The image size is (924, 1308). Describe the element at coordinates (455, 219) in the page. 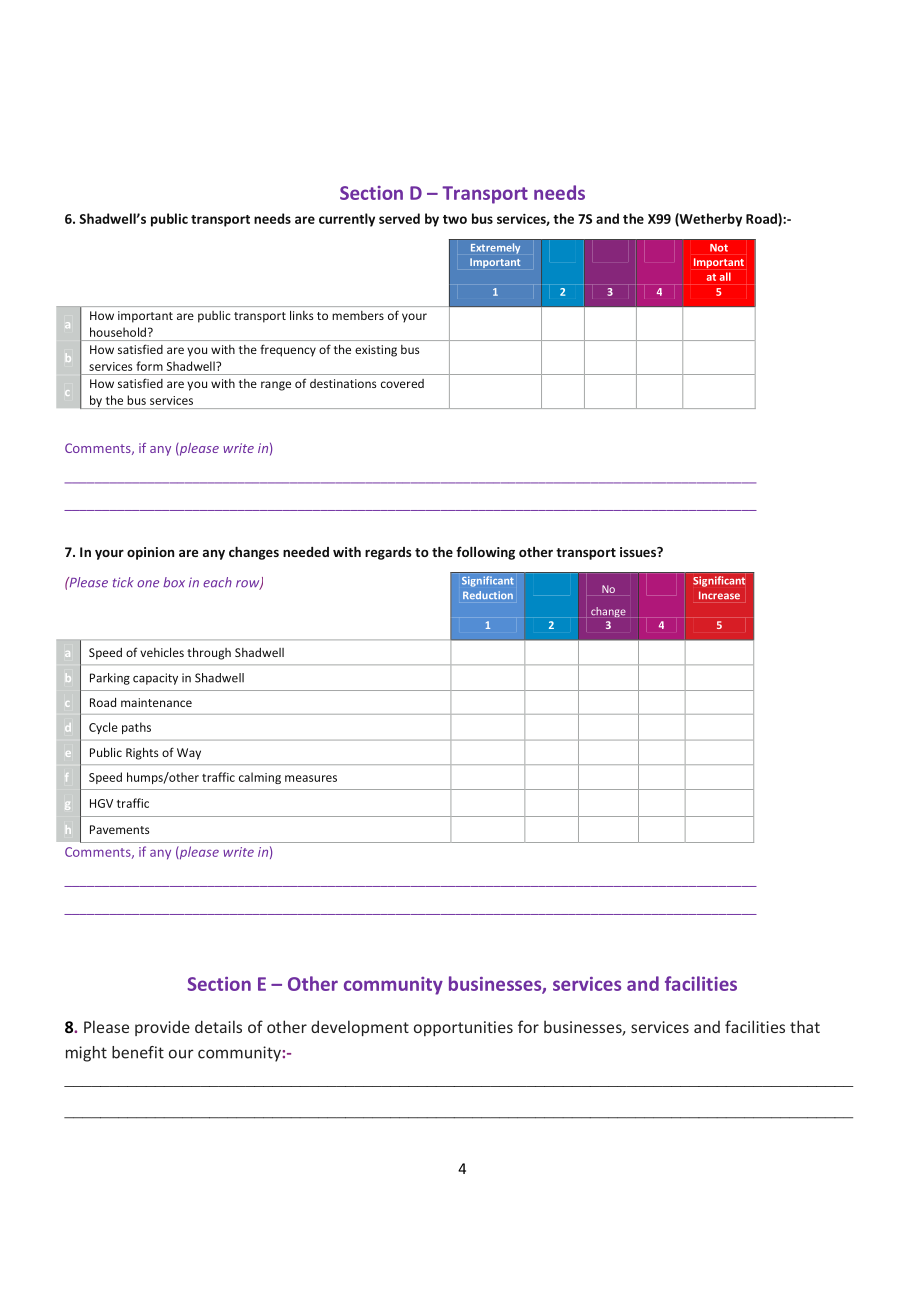

I see `two` at that location.
